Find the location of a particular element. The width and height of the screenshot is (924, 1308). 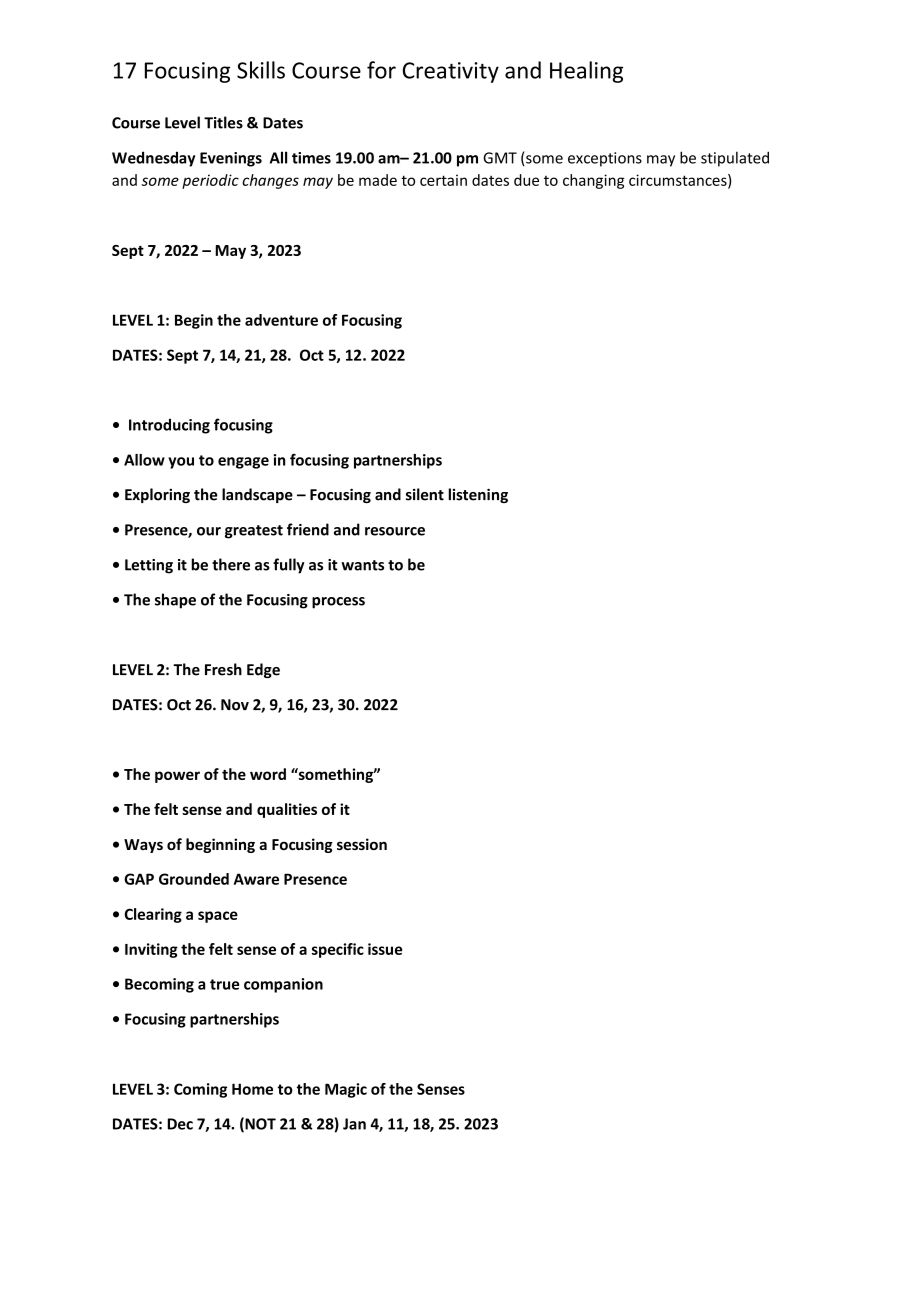

Healing is located at coordinates (586, 72).
